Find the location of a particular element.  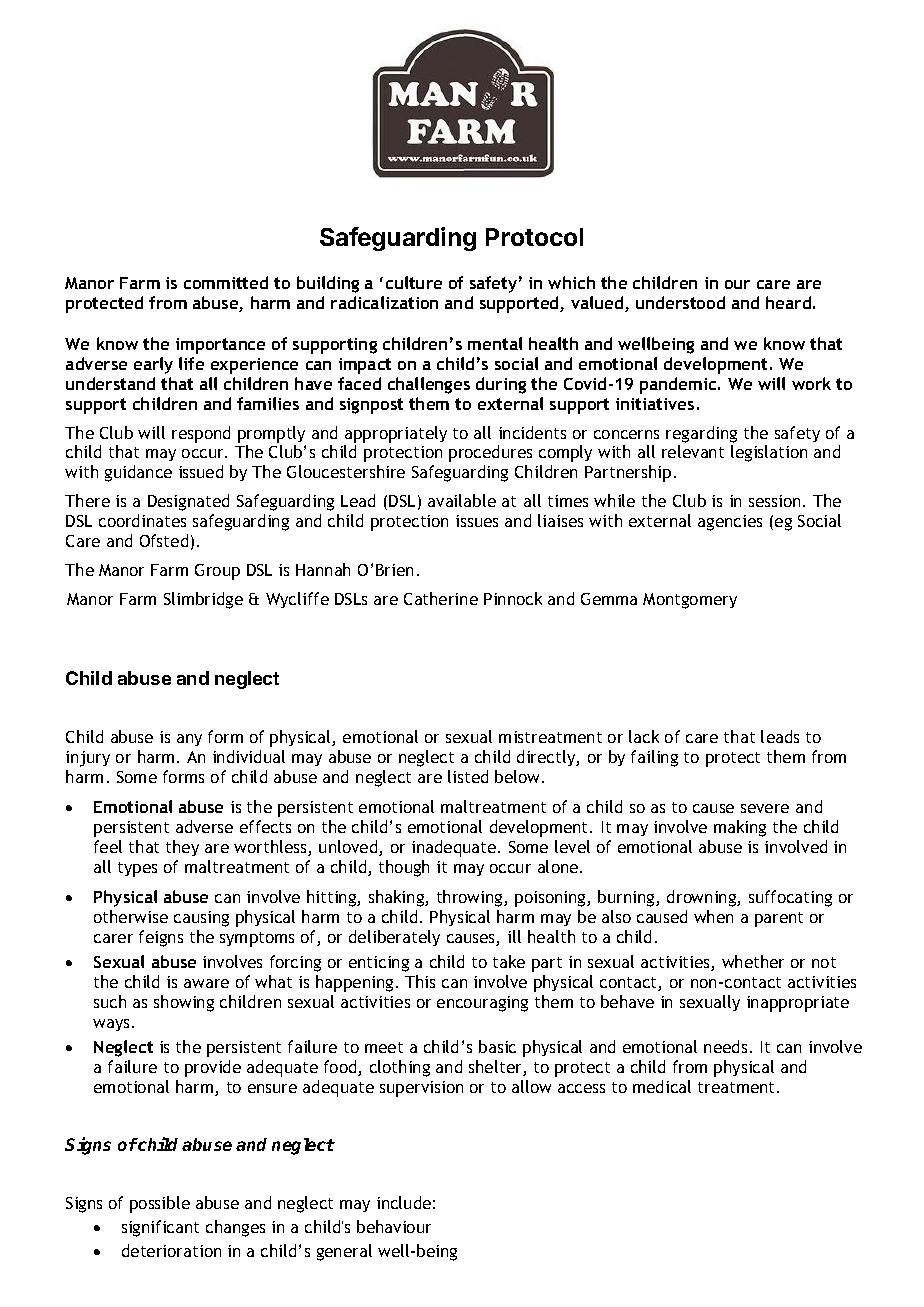

significant is located at coordinates (160, 1228).
